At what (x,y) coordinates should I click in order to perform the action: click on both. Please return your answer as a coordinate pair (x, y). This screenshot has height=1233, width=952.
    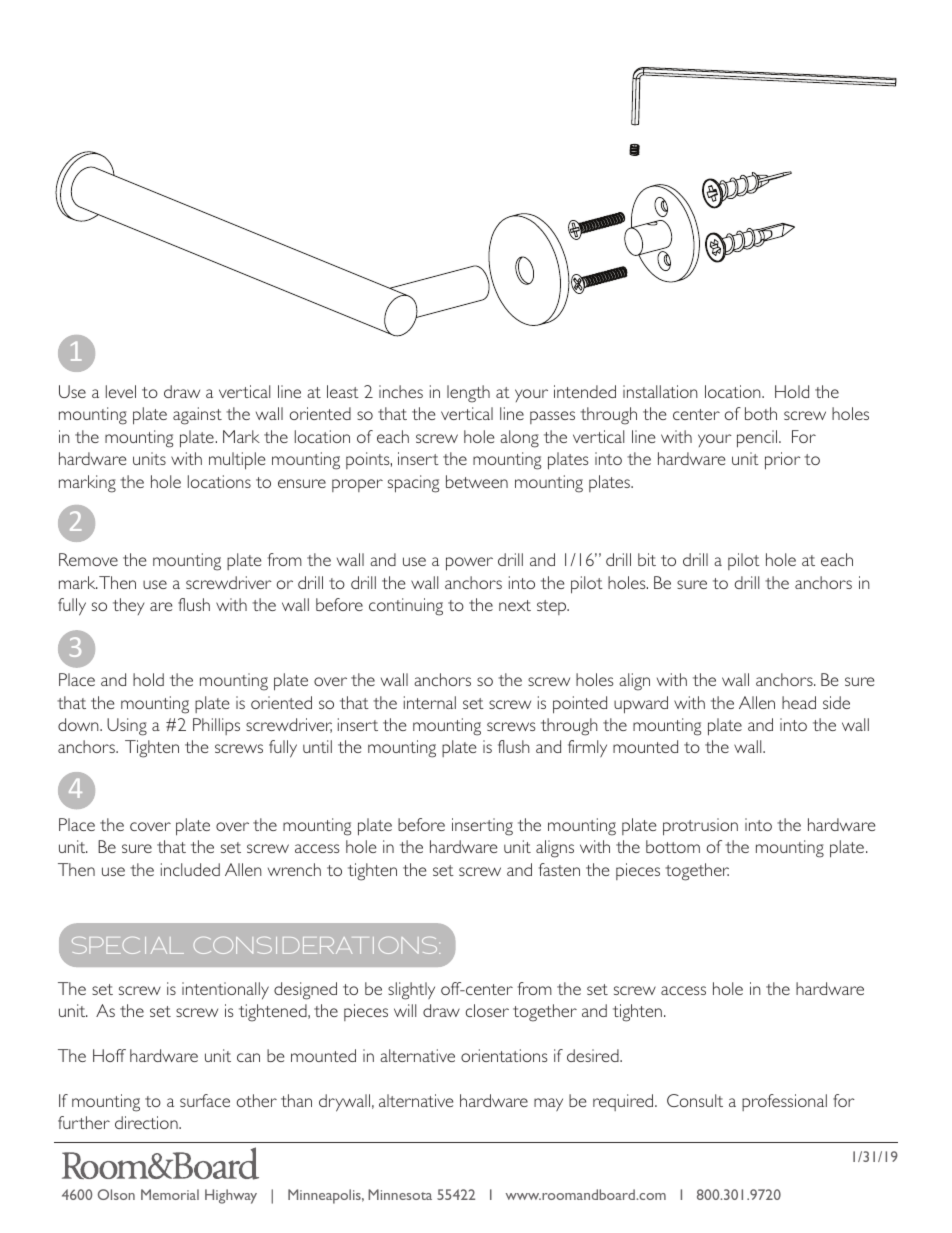
    Looking at the image, I should click on (761, 413).
